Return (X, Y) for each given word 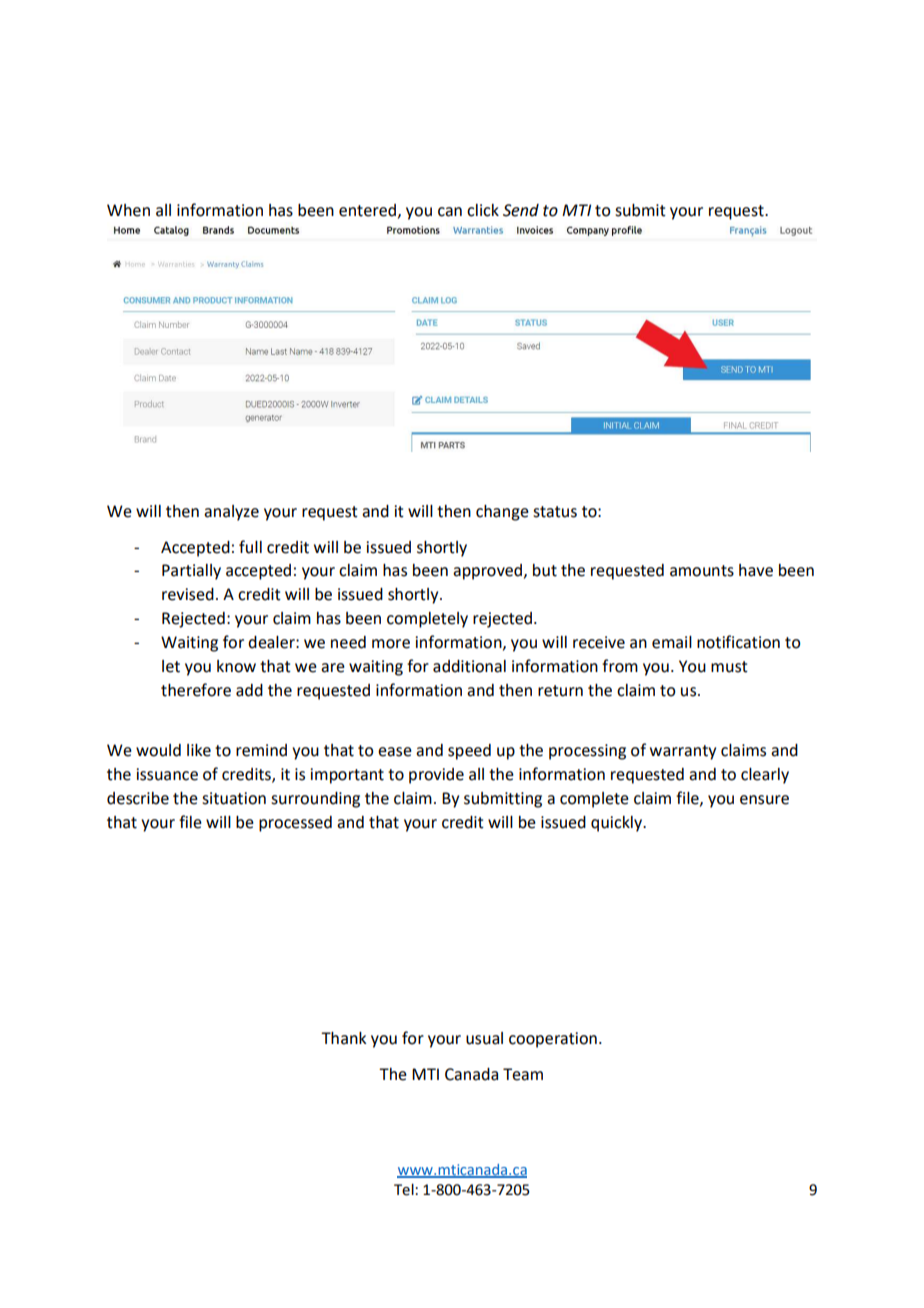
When (128, 210)
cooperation (553, 1040)
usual (484, 1038)
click (483, 210)
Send (521, 210)
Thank (344, 1038)
